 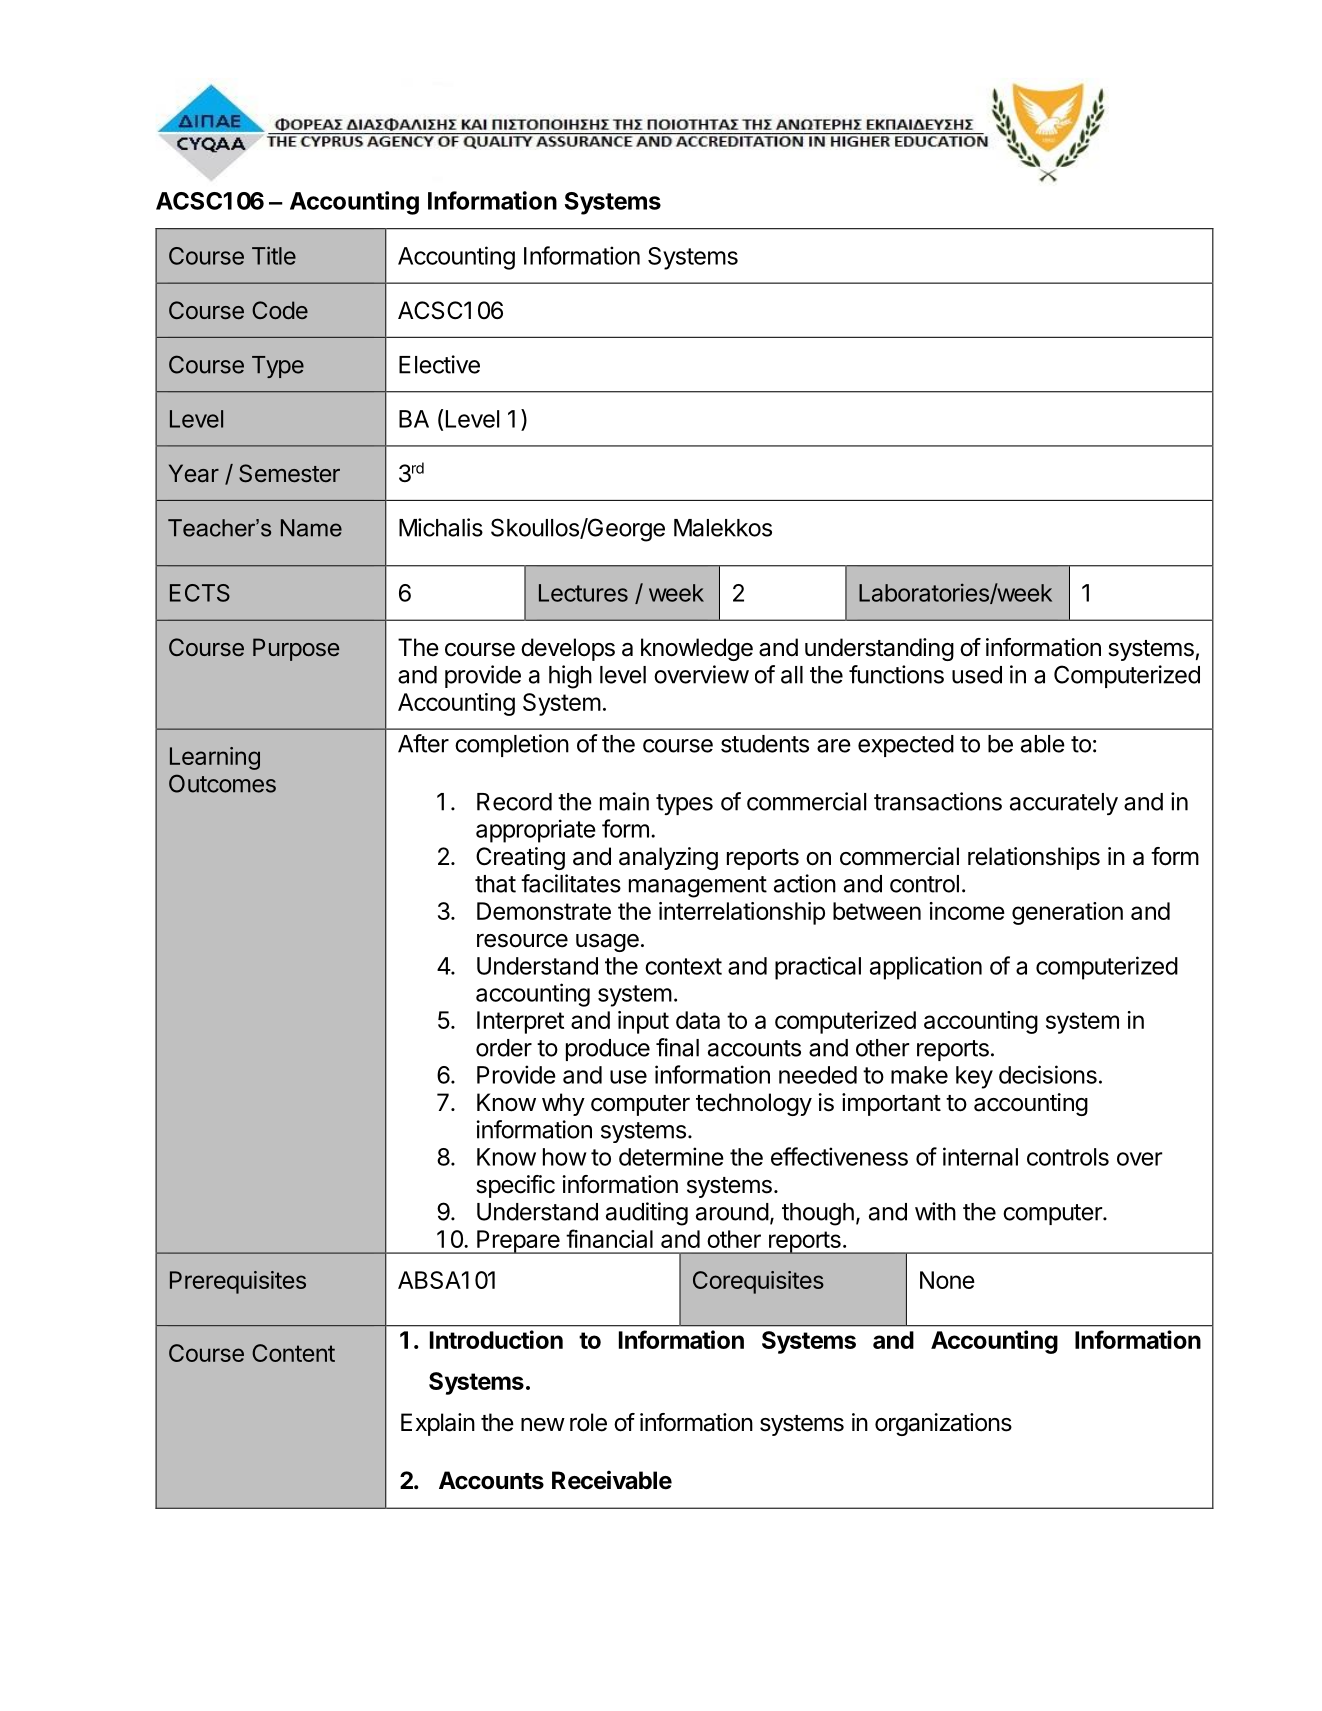 I want to click on Outcomes, so click(x=222, y=783).
